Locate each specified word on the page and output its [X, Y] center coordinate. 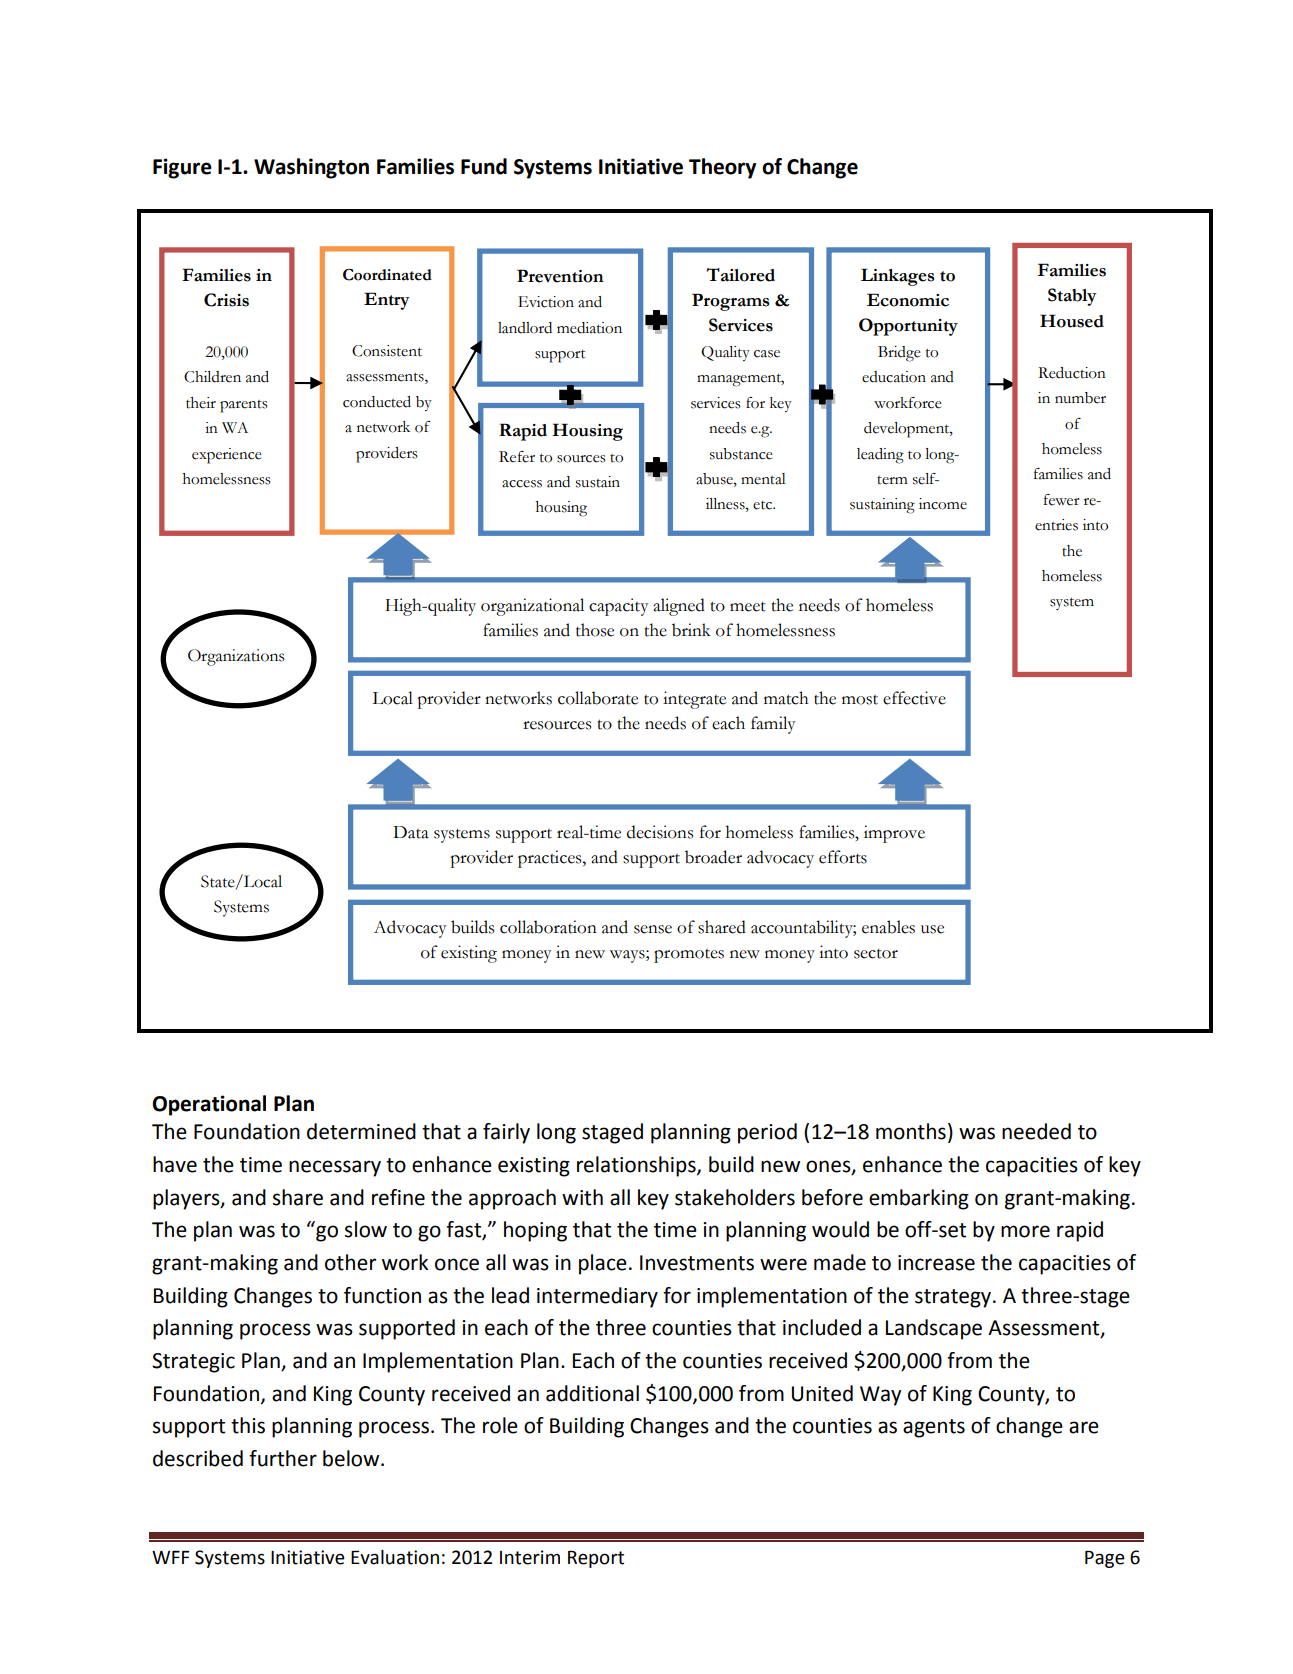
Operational [209, 1105]
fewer [1062, 500]
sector [876, 954]
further [283, 1458]
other [350, 1262]
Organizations [236, 657]
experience [227, 456]
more [1025, 1231]
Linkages [898, 277]
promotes [689, 956]
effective [914, 698]
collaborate [598, 698]
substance [741, 454]
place [603, 1264]
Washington [311, 168]
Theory [722, 168]
